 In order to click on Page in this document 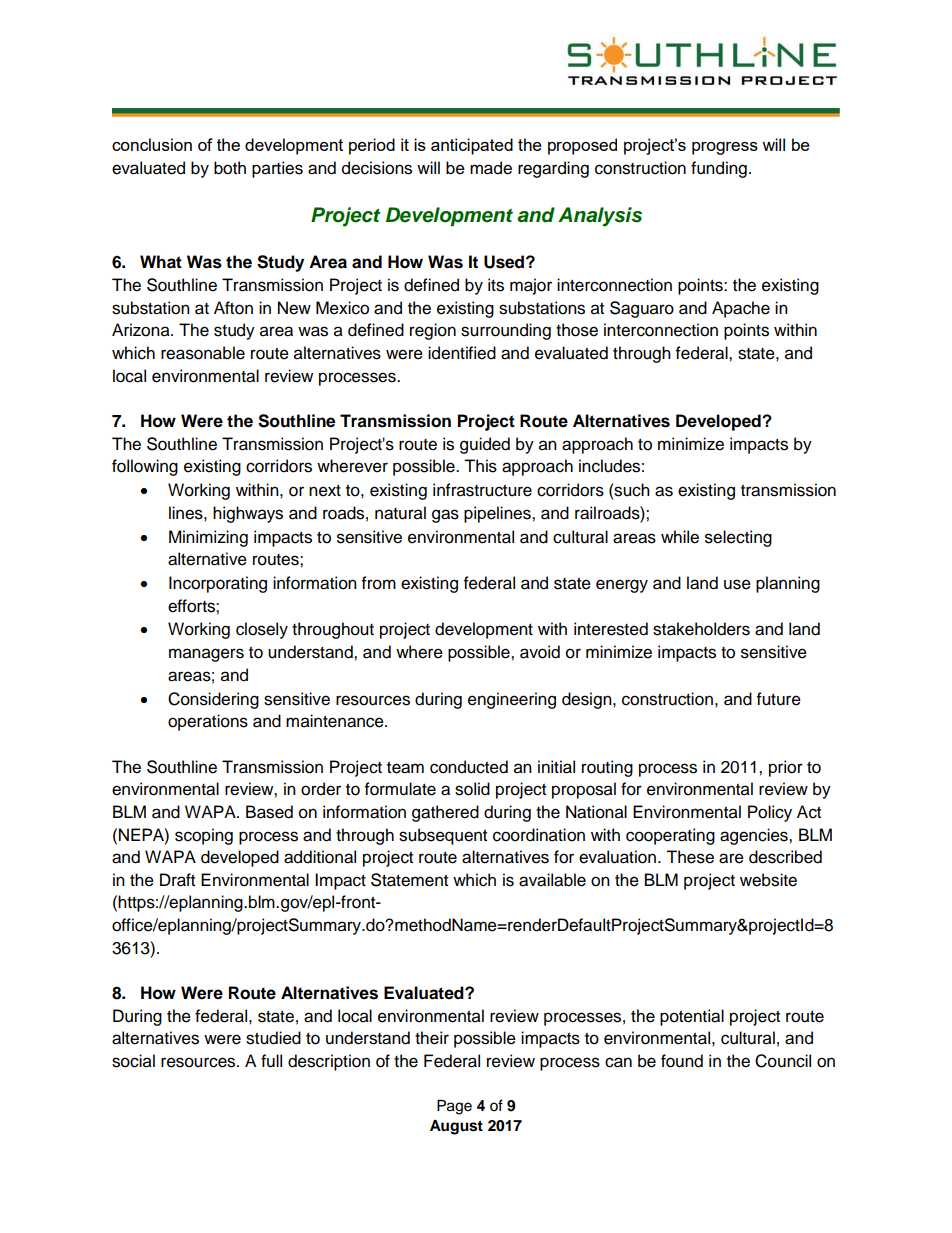, I will do `click(454, 1107)`.
